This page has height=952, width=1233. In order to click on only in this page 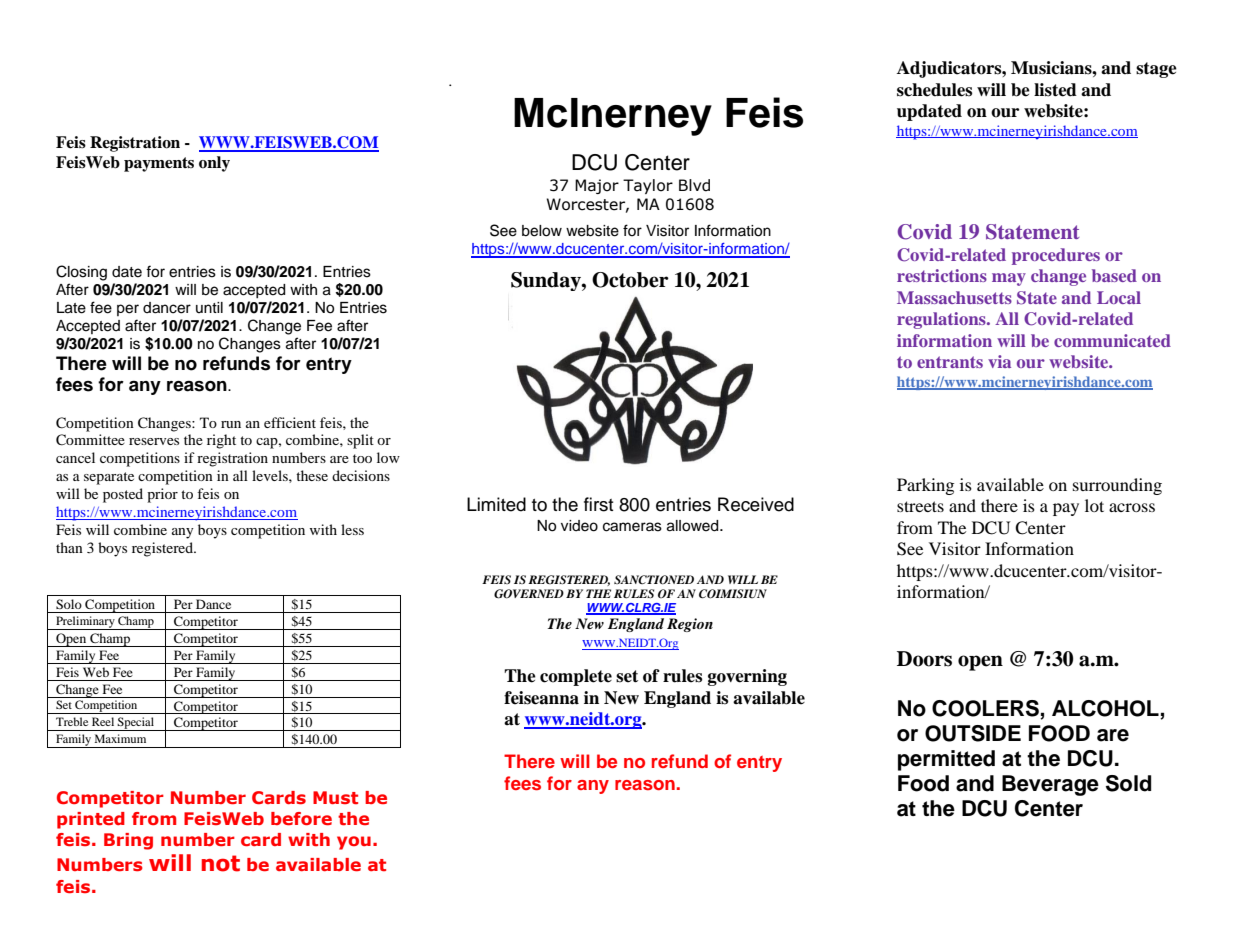, I will do `click(214, 164)`.
